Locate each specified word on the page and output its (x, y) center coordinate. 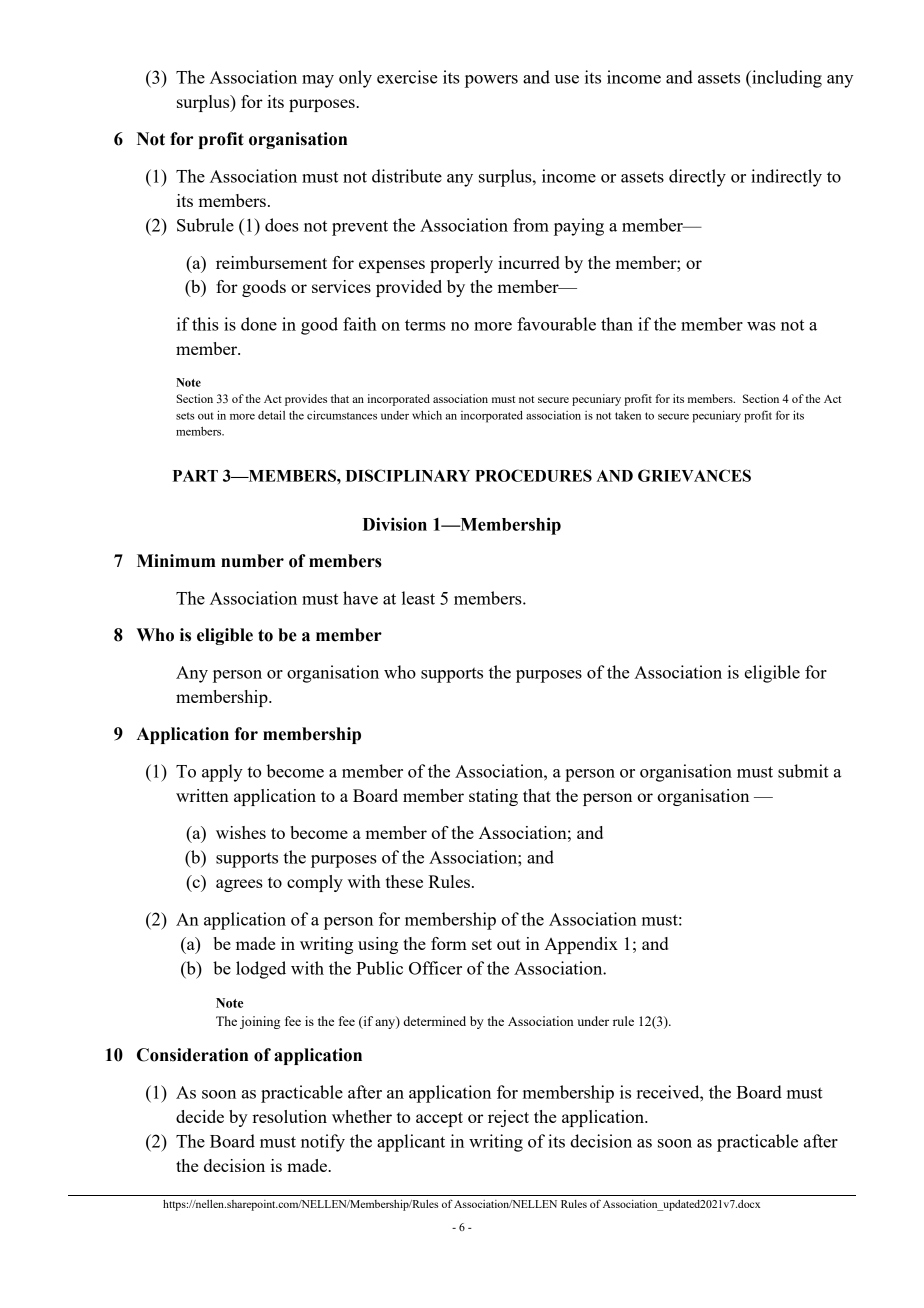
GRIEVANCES (694, 475)
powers (491, 81)
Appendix (581, 945)
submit (803, 771)
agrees (239, 885)
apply (222, 773)
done (259, 324)
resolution (289, 1116)
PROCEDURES (533, 475)
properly (461, 264)
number (252, 561)
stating (493, 797)
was (761, 326)
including (786, 79)
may (318, 81)
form (449, 943)
